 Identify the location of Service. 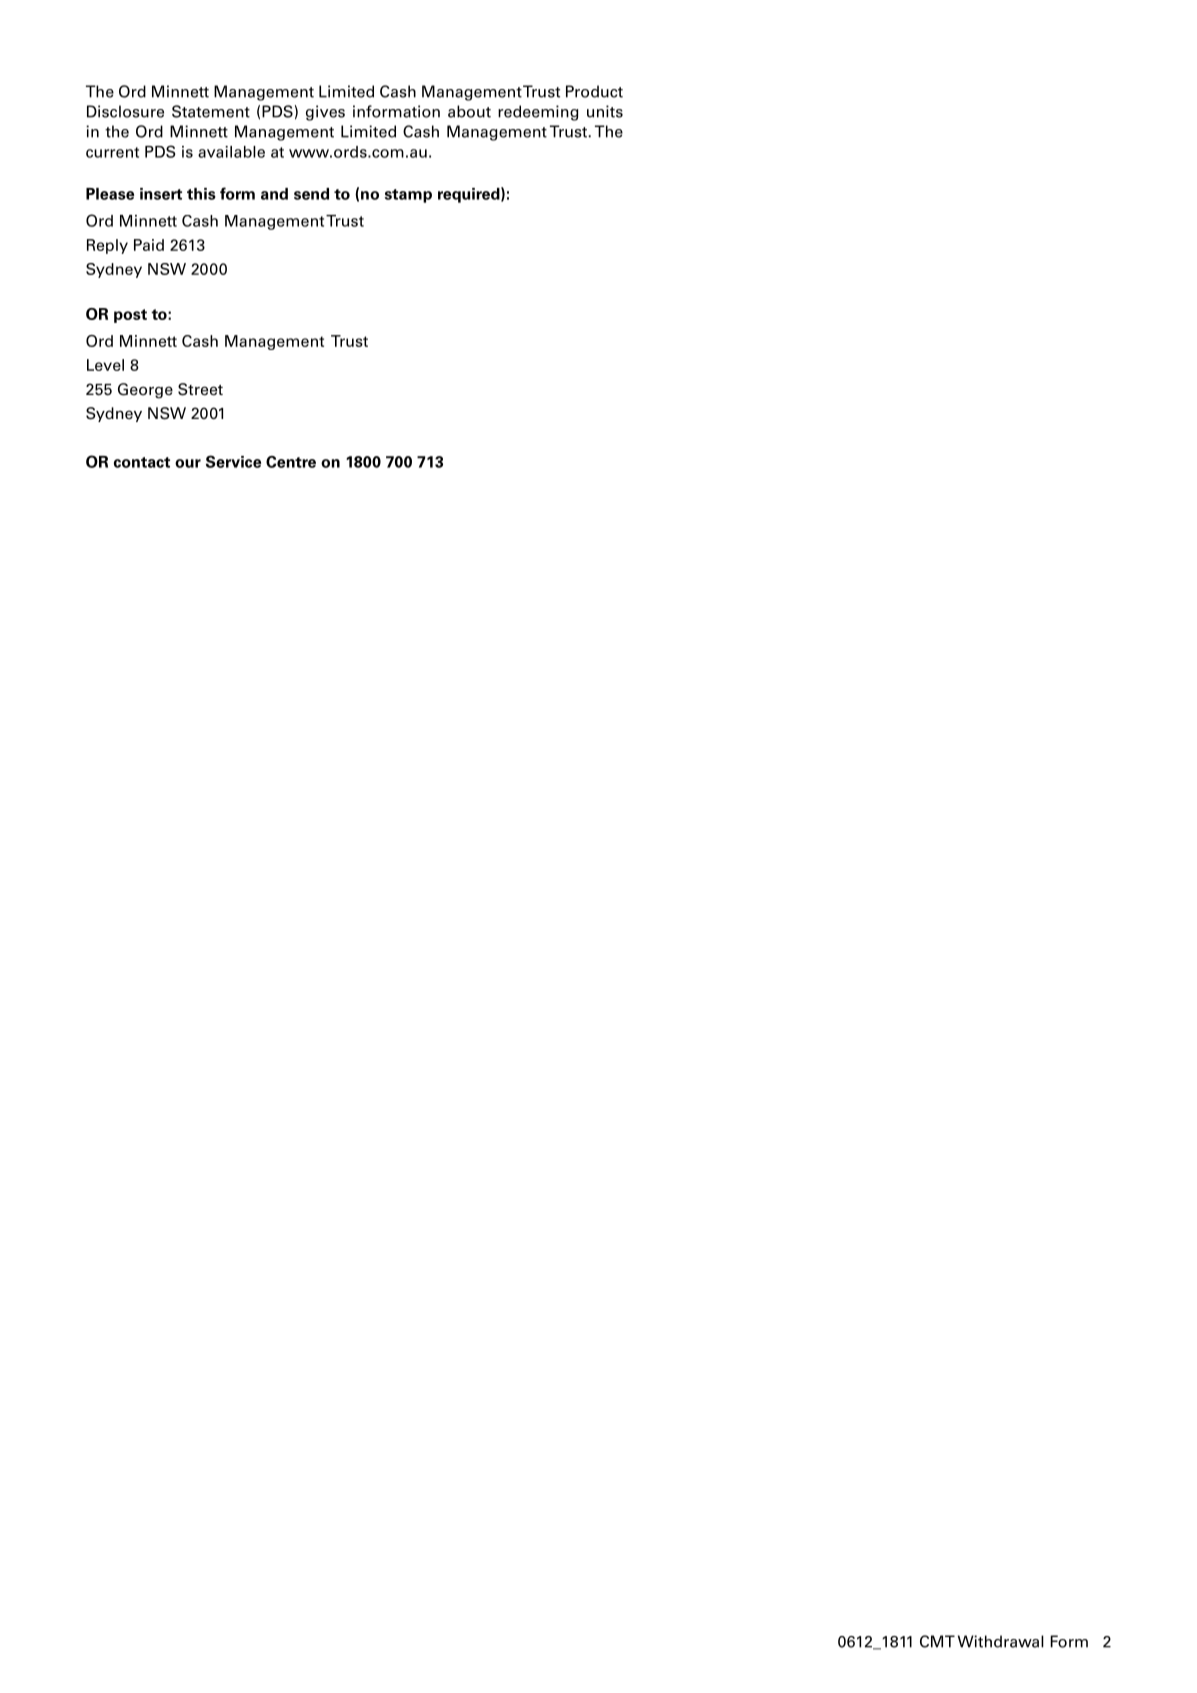
(233, 461).
